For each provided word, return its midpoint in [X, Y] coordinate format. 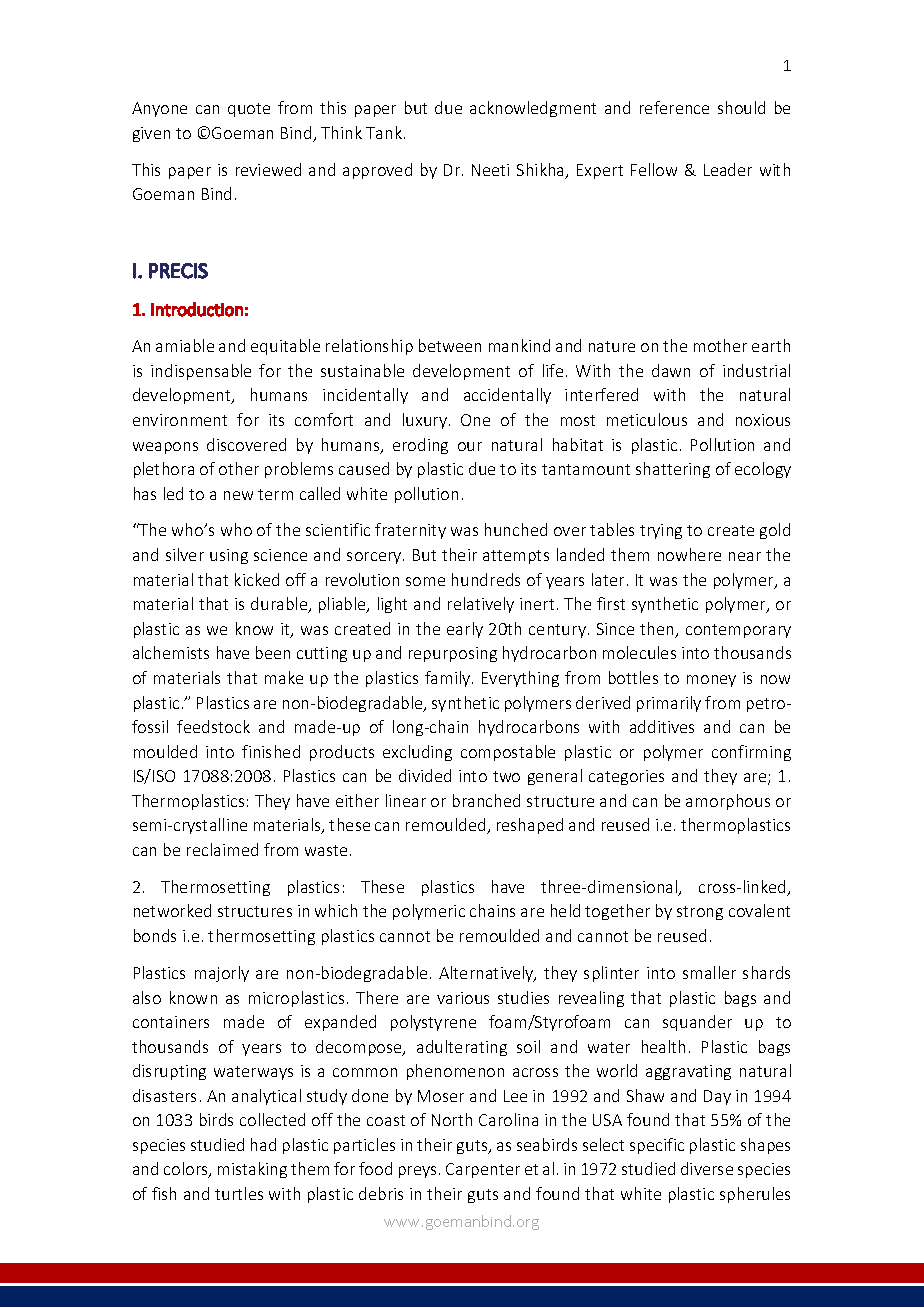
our [470, 446]
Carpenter [483, 1170]
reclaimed [222, 849]
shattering [673, 470]
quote [249, 110]
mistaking [252, 1170]
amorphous [728, 802]
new [238, 495]
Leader [728, 169]
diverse [707, 1168]
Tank [385, 132]
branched [486, 800]
